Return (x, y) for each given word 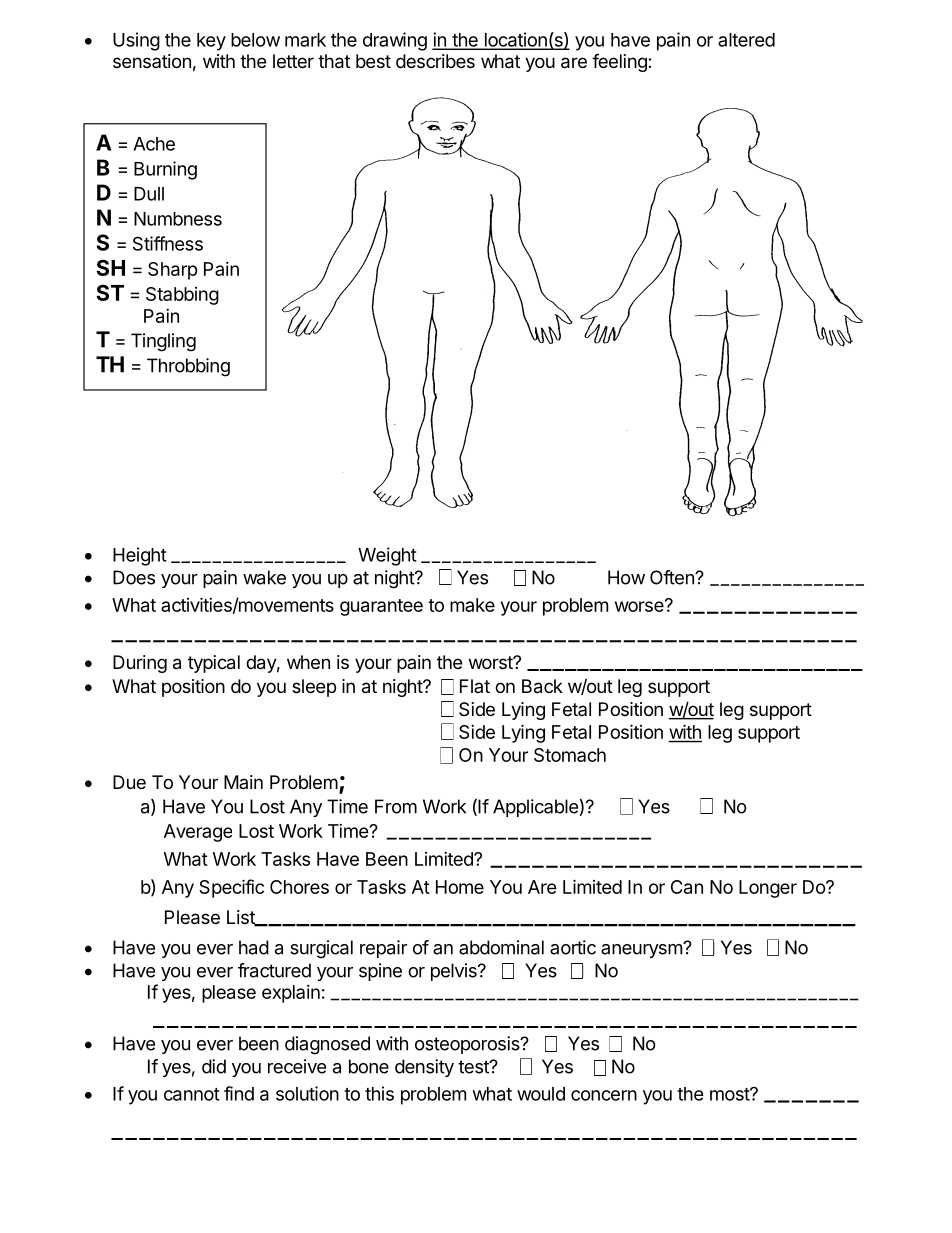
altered (746, 40)
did (214, 1066)
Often (673, 577)
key (211, 42)
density (424, 1068)
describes (435, 61)
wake (264, 577)
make (472, 605)
